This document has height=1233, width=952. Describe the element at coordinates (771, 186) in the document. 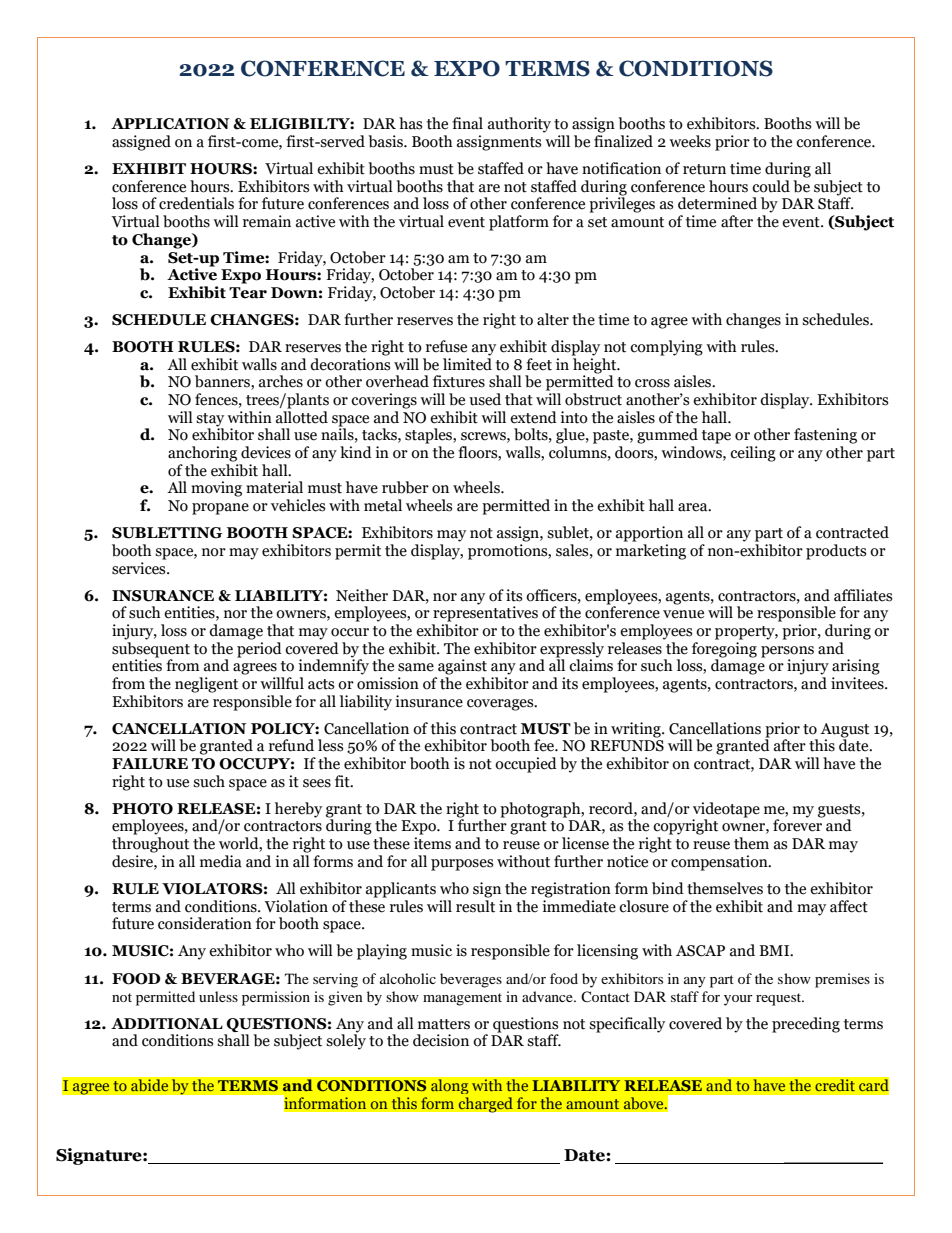

I see `could` at that location.
